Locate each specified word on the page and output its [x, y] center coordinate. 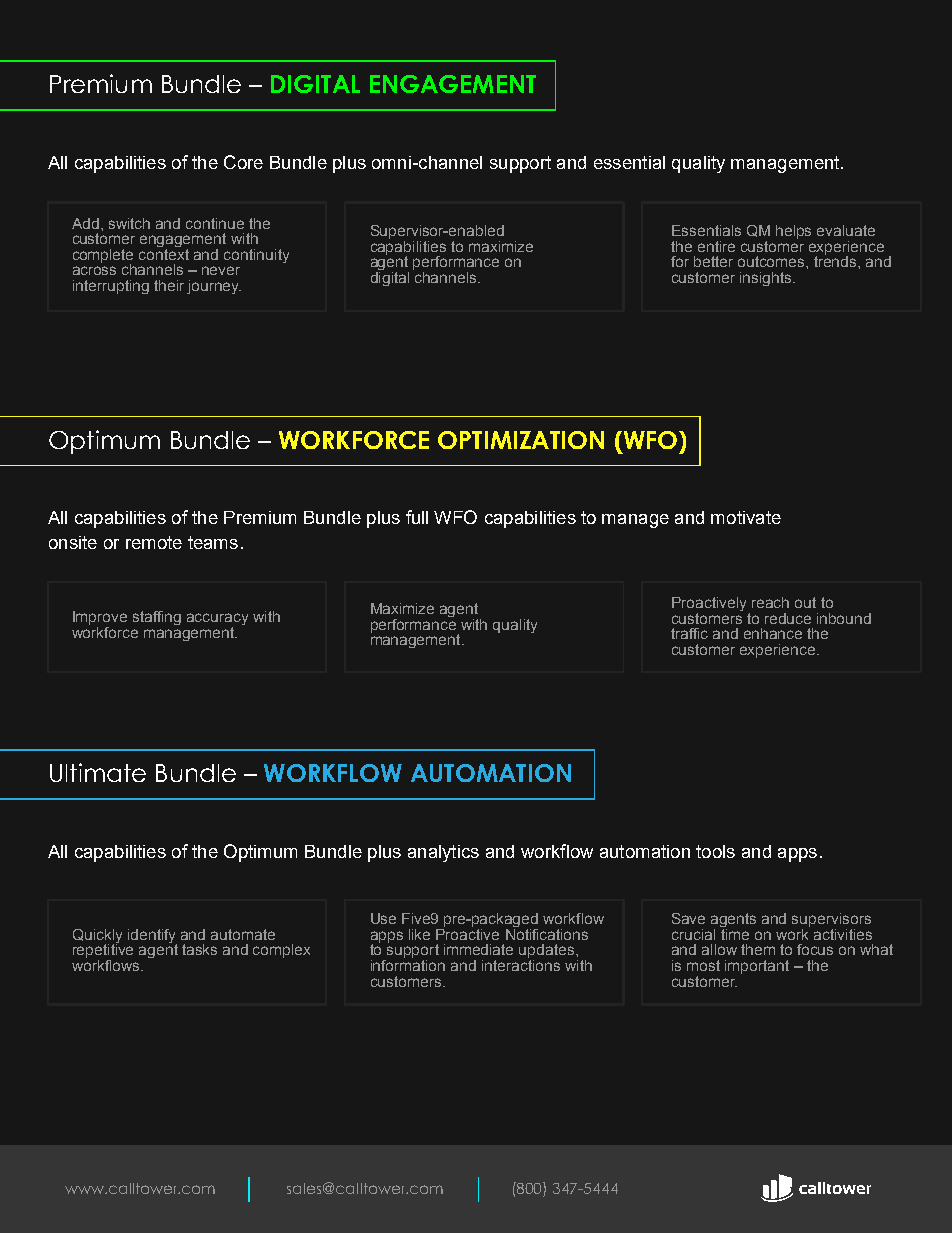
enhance [773, 633]
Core [243, 162]
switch [129, 223]
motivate [746, 517]
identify [152, 937]
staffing [157, 618]
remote [154, 542]
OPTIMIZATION [521, 440]
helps [793, 232]
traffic [689, 633]
